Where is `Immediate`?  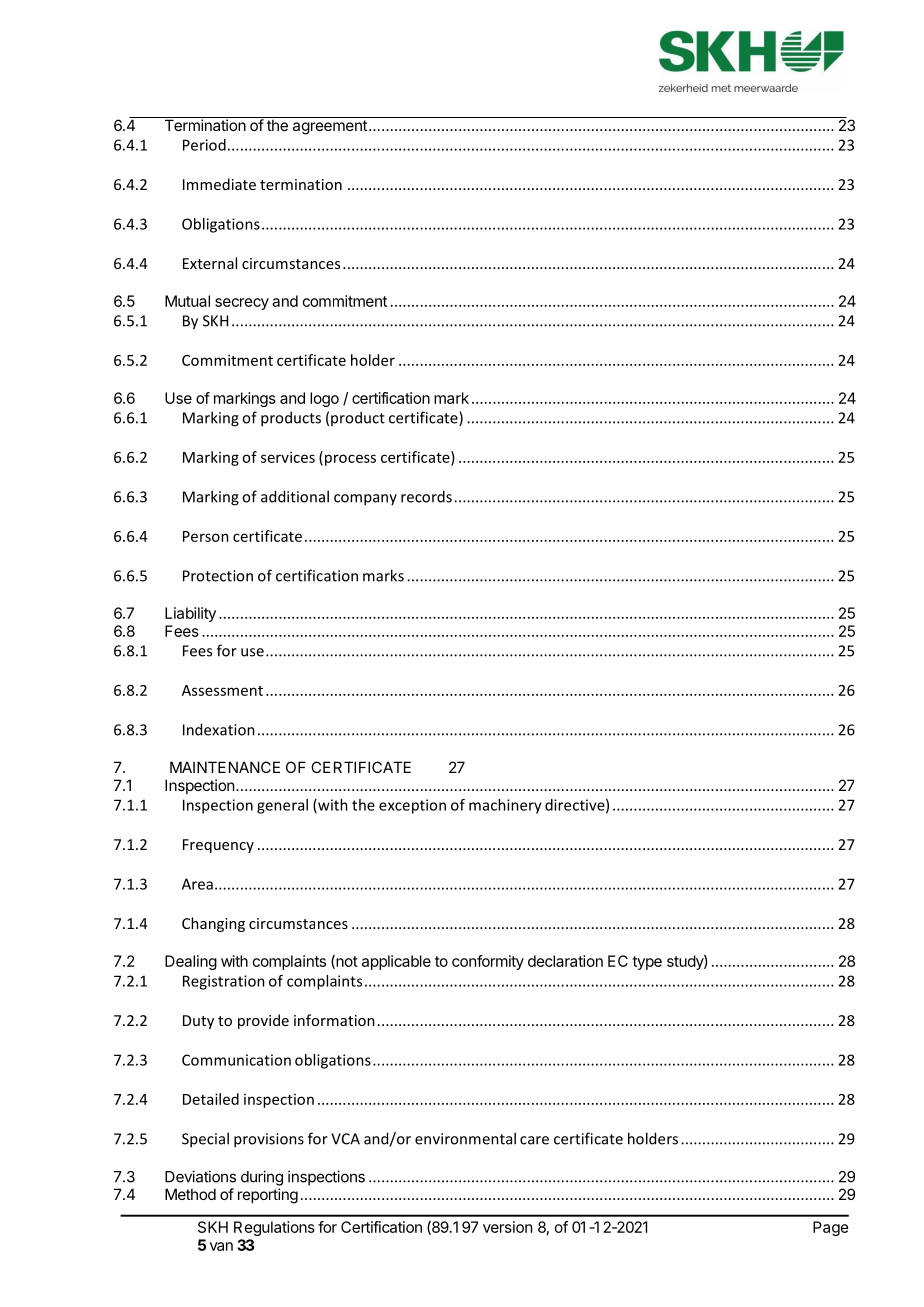
Immediate is located at coordinates (219, 184).
